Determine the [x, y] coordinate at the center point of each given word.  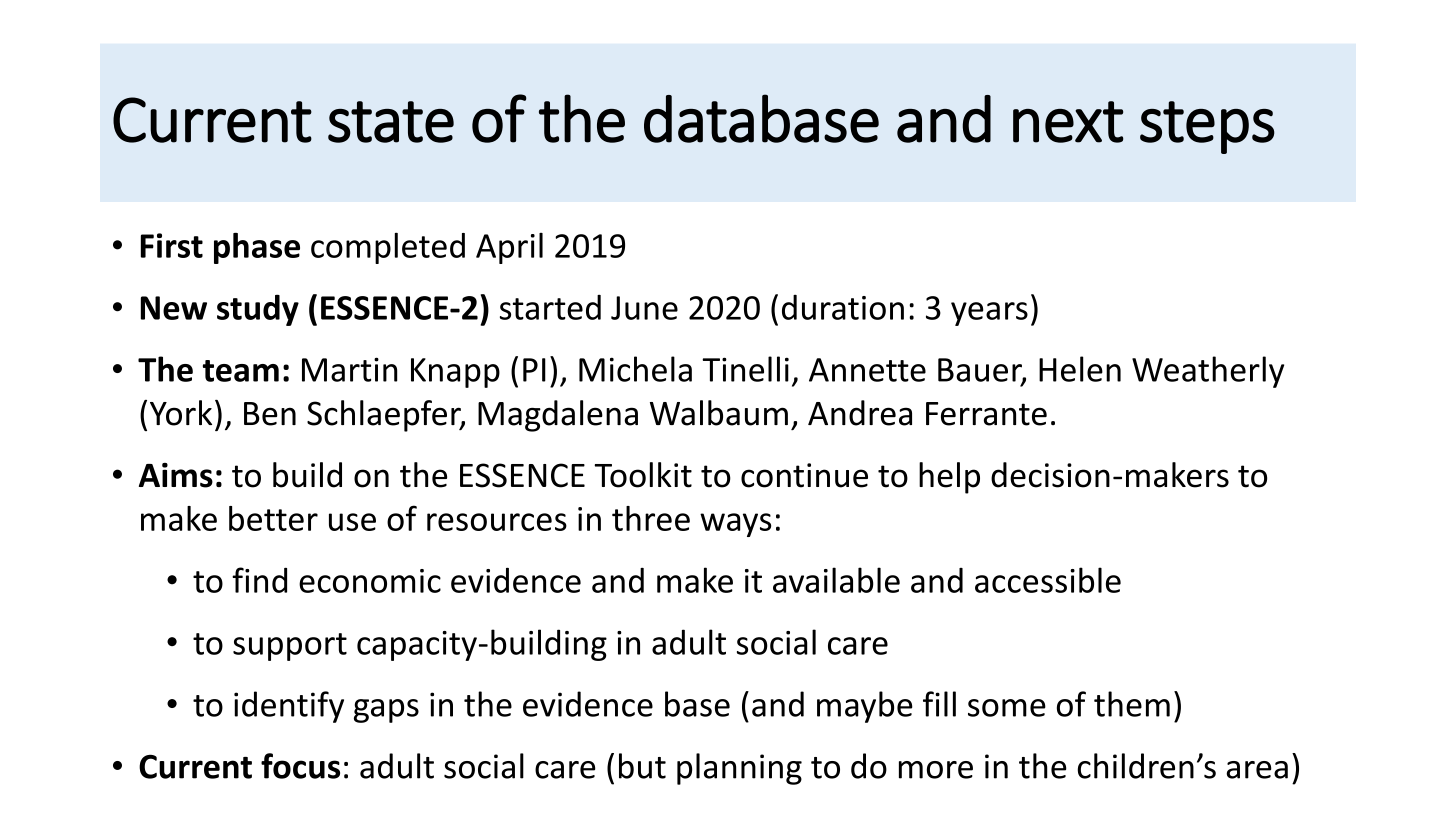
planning [739, 769]
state [391, 122]
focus [300, 766]
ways [735, 525]
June [644, 308]
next [1068, 122]
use [352, 522]
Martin [350, 369]
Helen [1080, 369]
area [1257, 770]
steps [1207, 127]
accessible [1048, 580]
